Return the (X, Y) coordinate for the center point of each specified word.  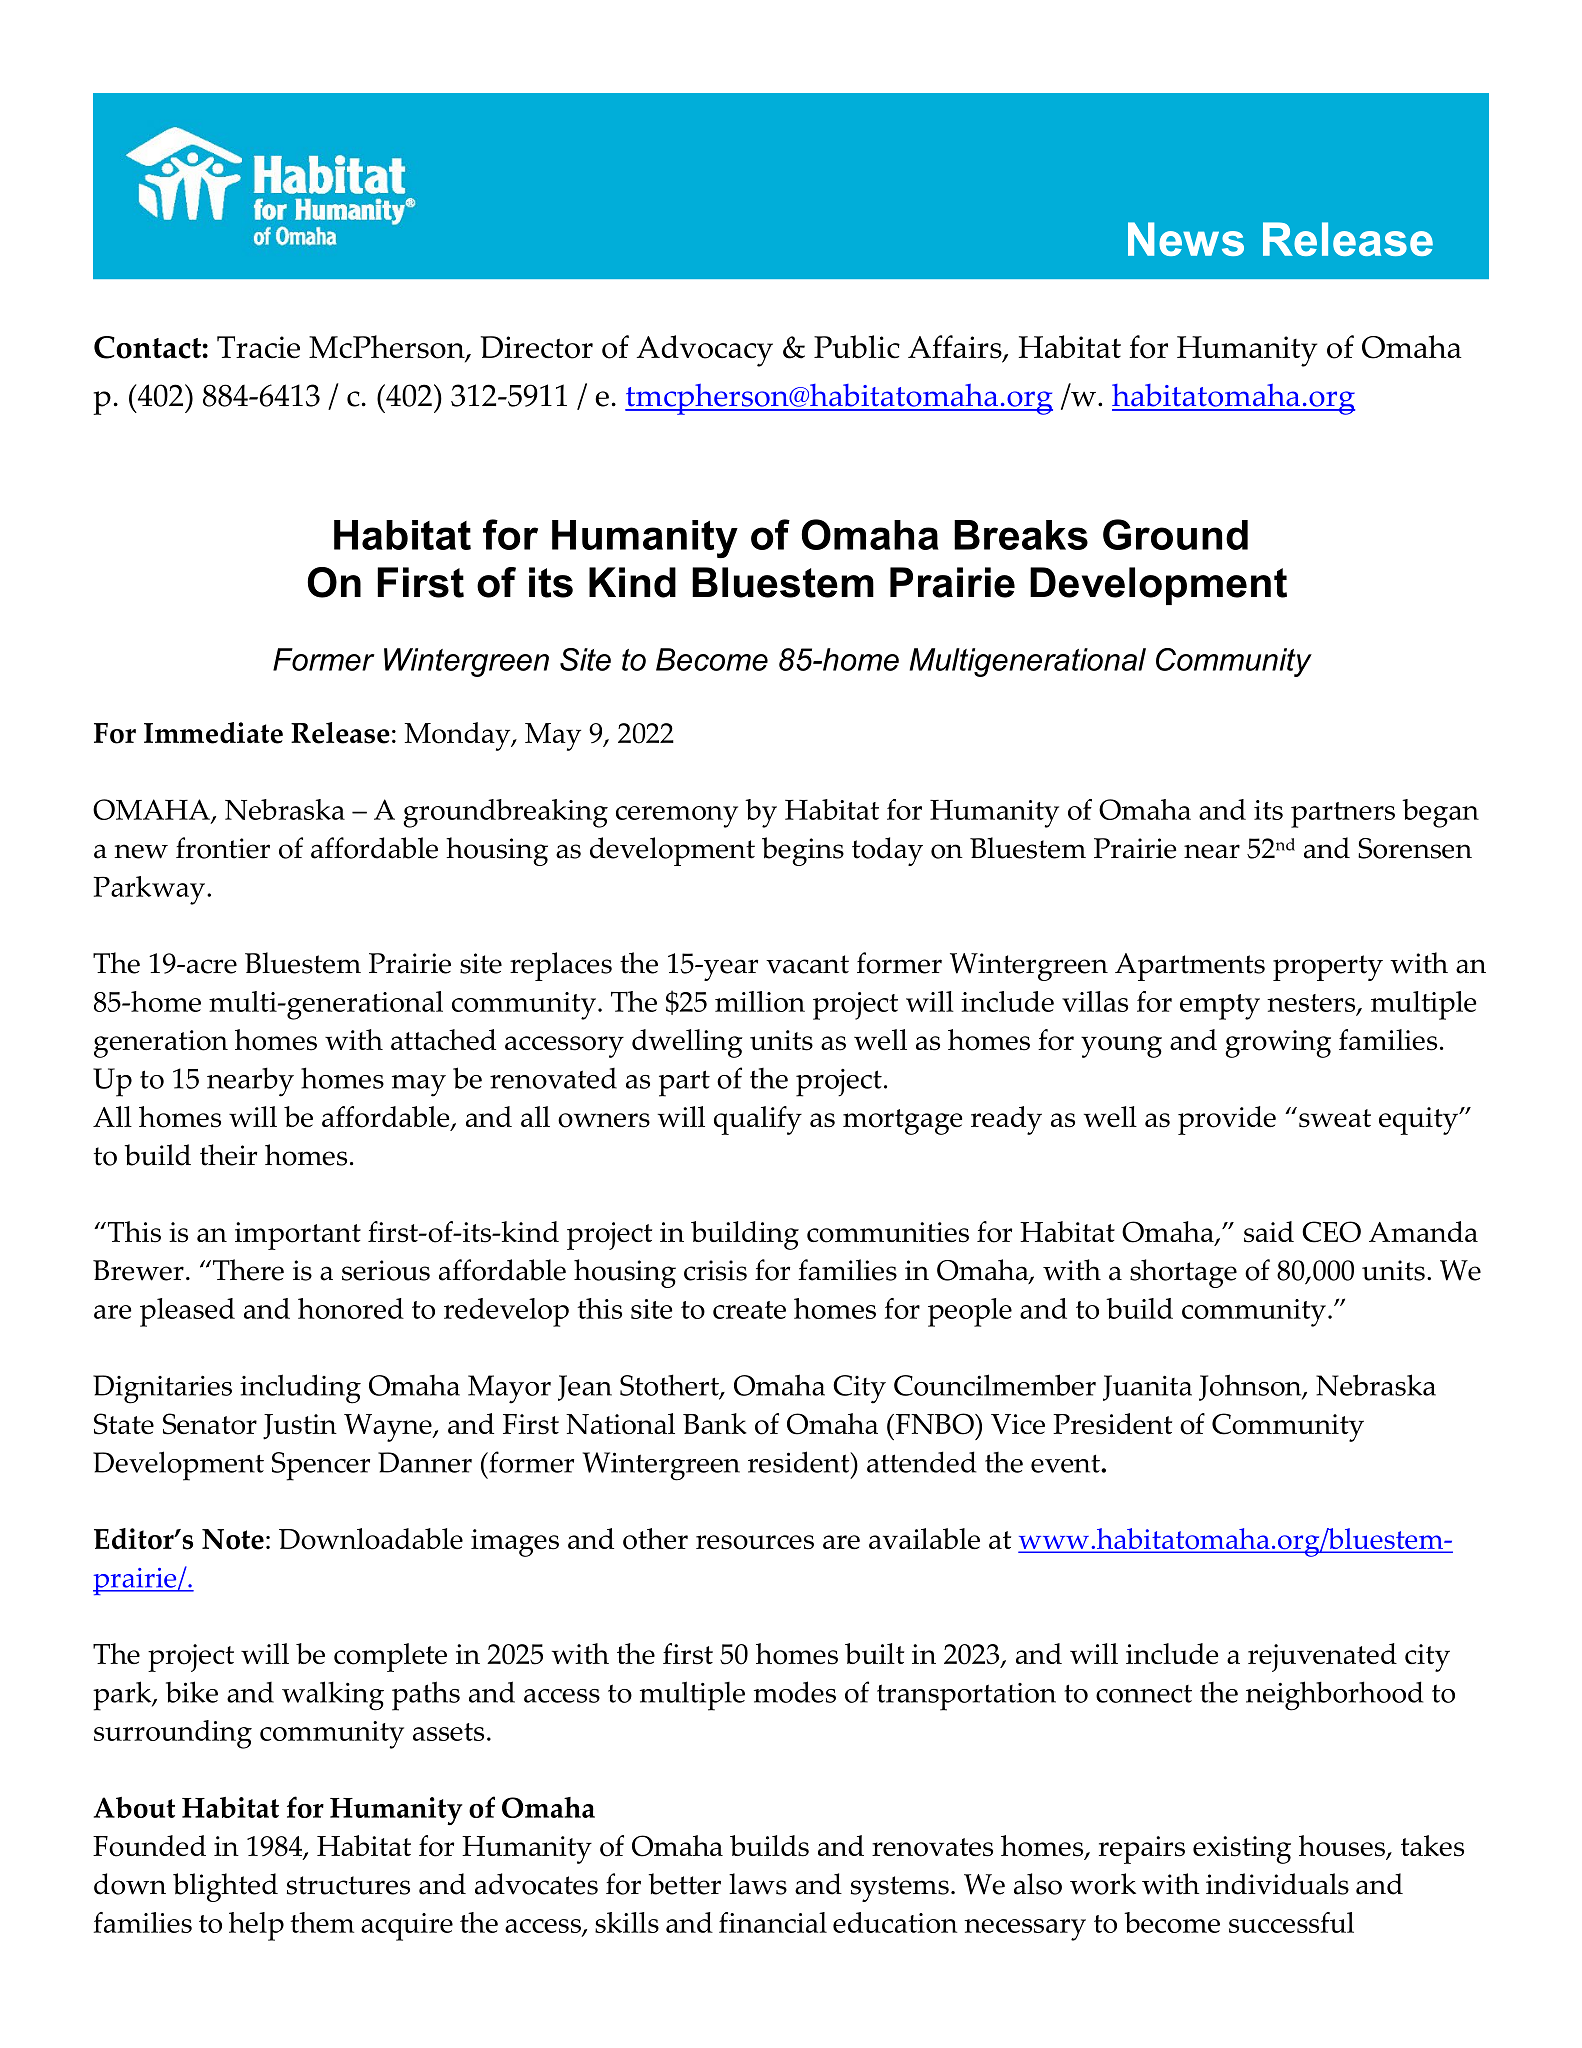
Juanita (1147, 1388)
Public (857, 347)
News (1186, 239)
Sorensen (1415, 848)
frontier (223, 848)
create (749, 1310)
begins (803, 851)
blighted (225, 1887)
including (300, 1389)
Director (537, 347)
